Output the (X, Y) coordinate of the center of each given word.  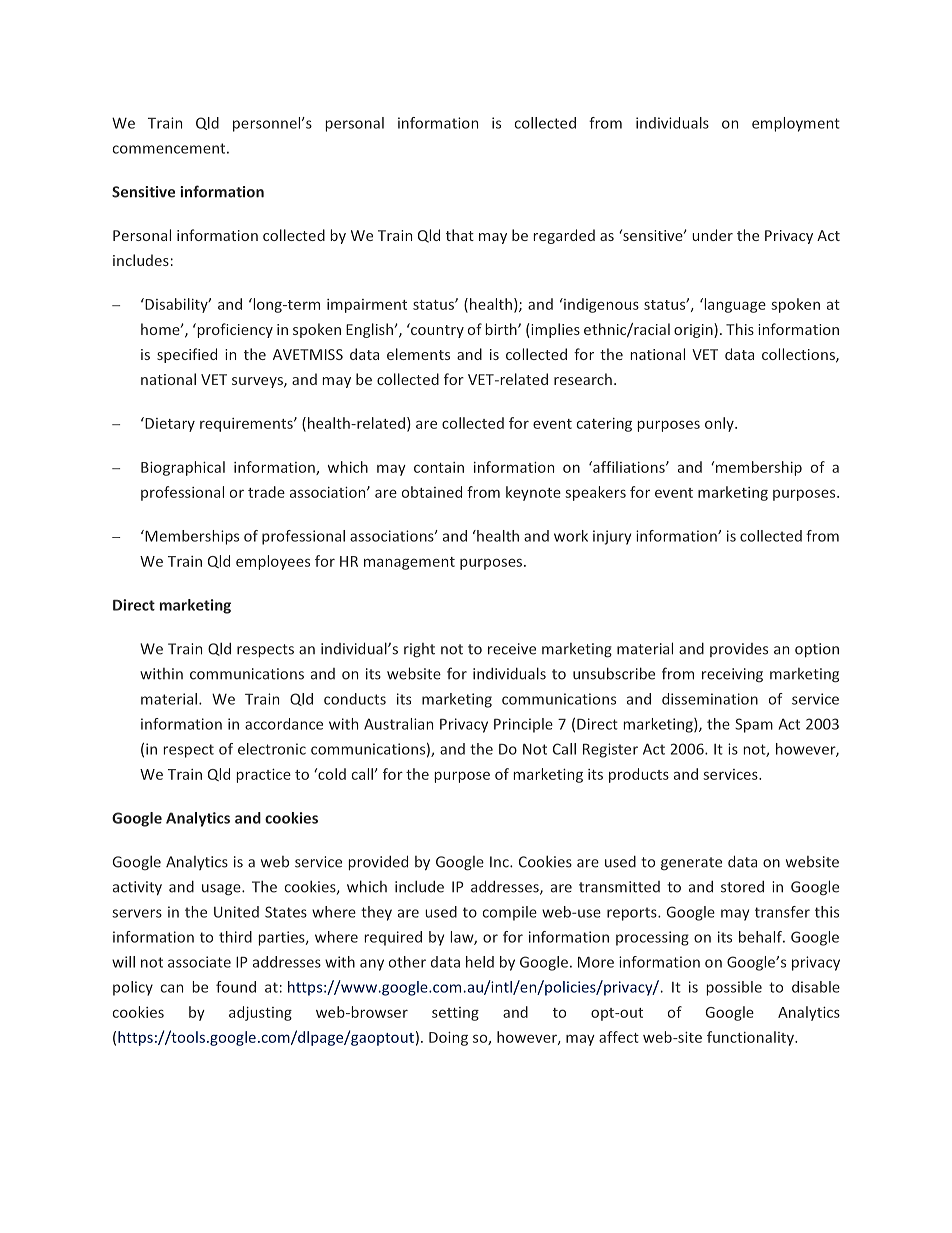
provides (739, 650)
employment (796, 124)
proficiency (234, 330)
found (236, 987)
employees (273, 562)
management (409, 563)
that (460, 235)
